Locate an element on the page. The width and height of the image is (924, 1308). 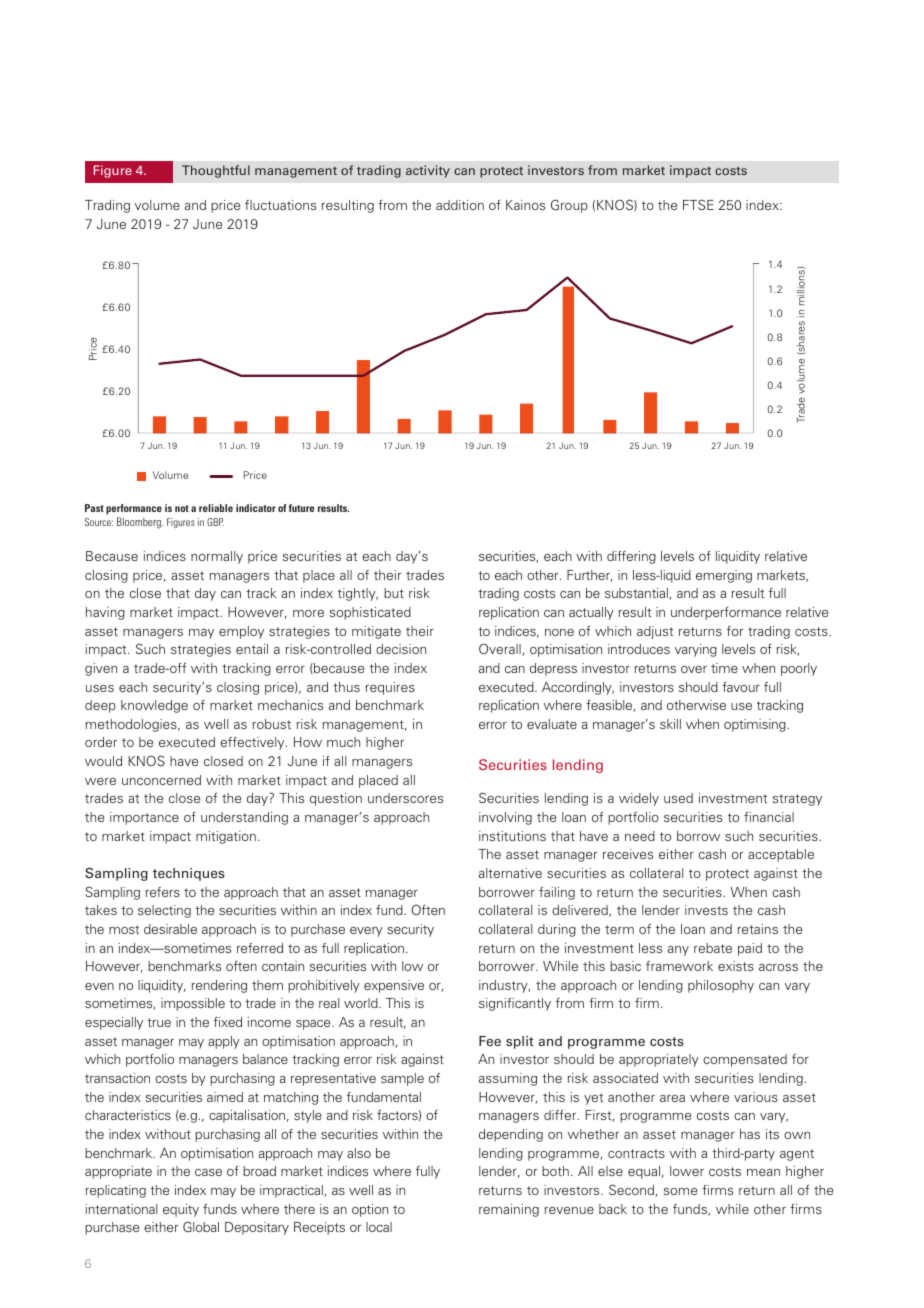
addition is located at coordinates (460, 205).
